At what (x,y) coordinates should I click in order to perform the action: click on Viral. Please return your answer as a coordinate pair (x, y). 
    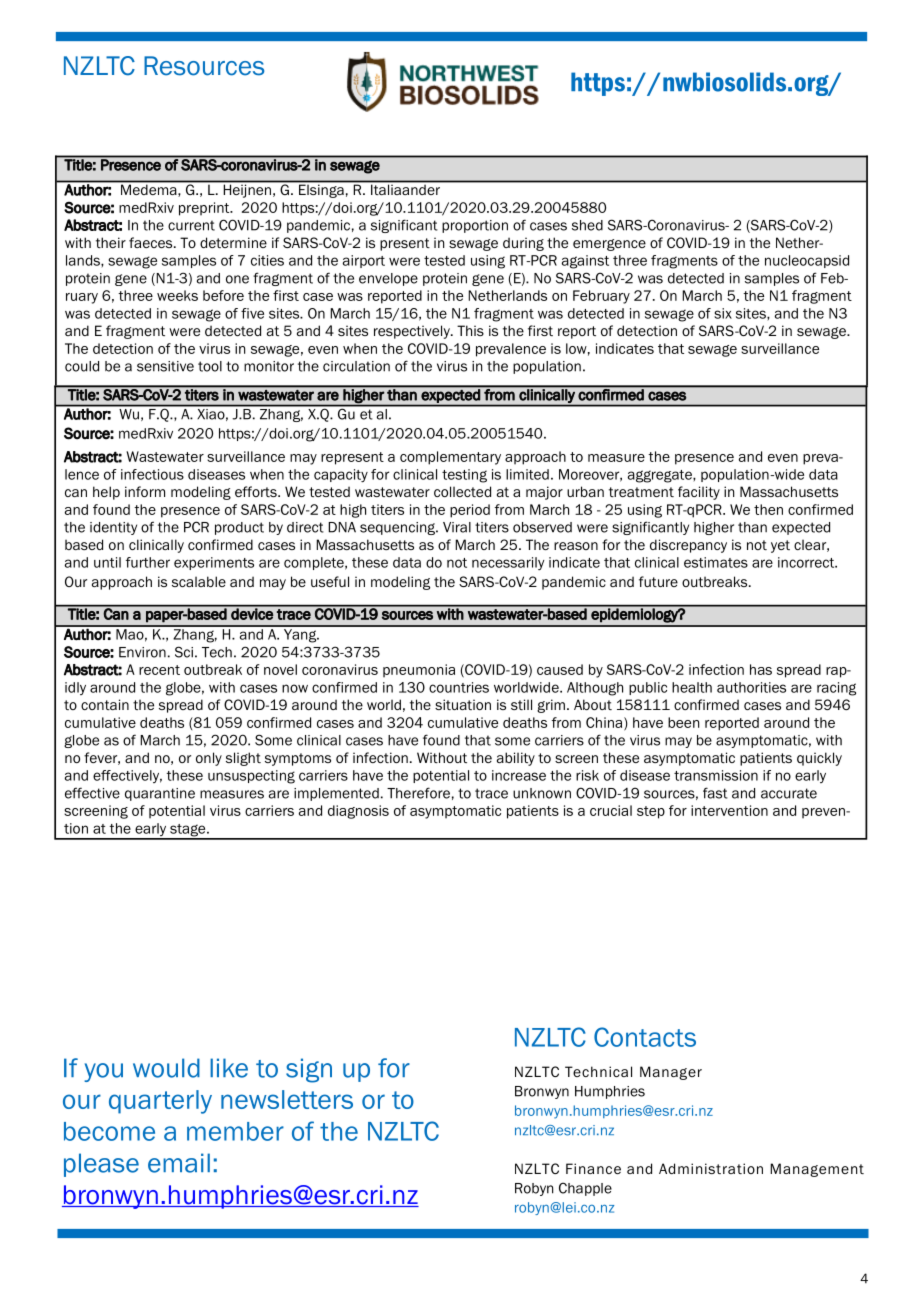
    Looking at the image, I should click on (457, 527).
